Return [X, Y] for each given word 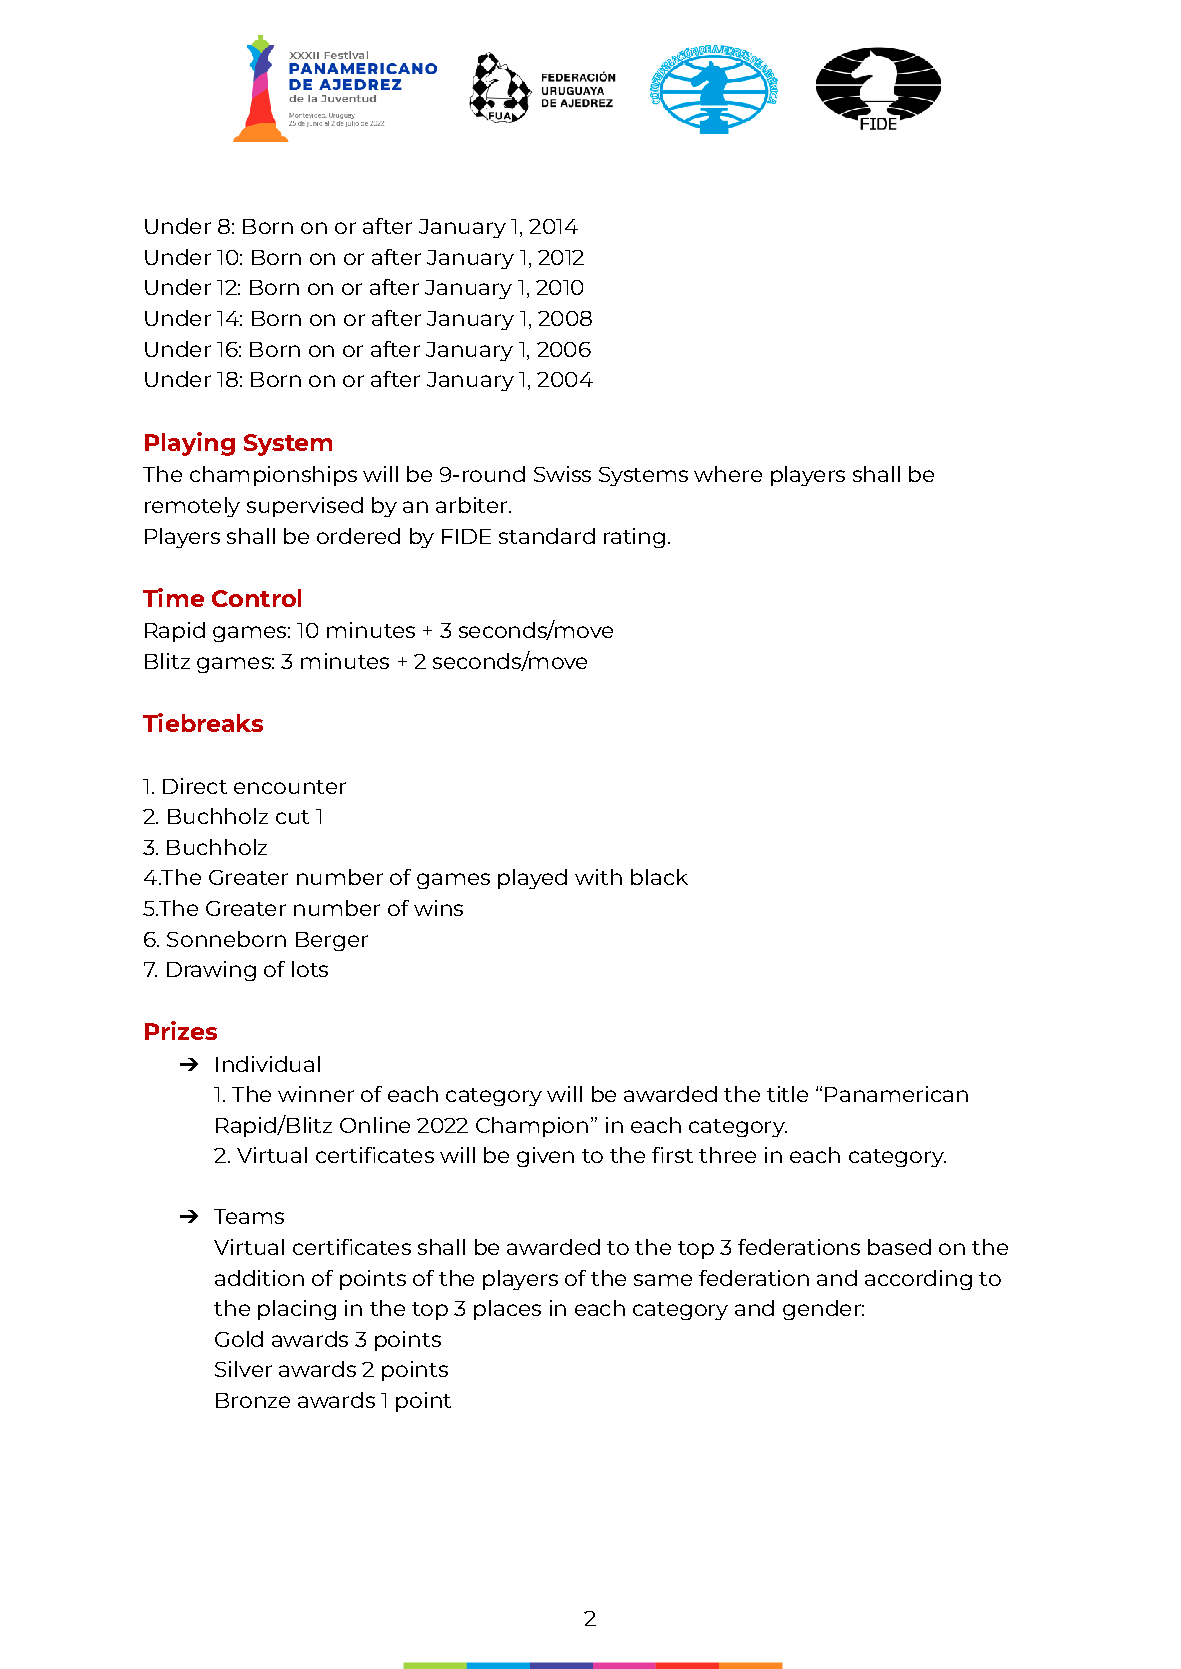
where [728, 474]
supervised [305, 507]
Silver [243, 1369]
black [659, 877]
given [545, 1157]
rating [634, 538]
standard [547, 536]
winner [316, 1094]
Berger [332, 941]
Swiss [562, 474]
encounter [290, 787]
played [532, 879]
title [787, 1094]
